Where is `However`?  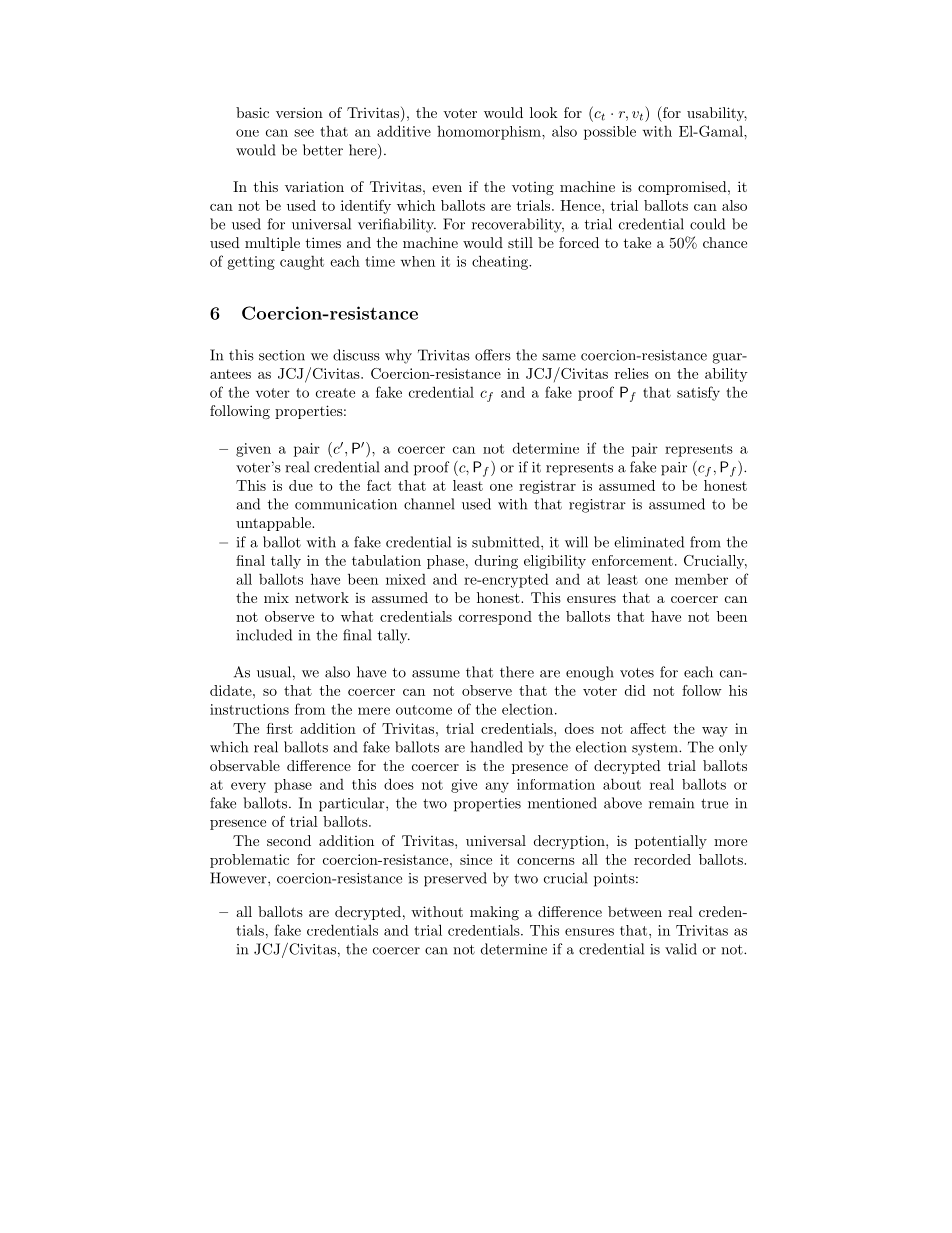 However is located at coordinates (239, 878).
